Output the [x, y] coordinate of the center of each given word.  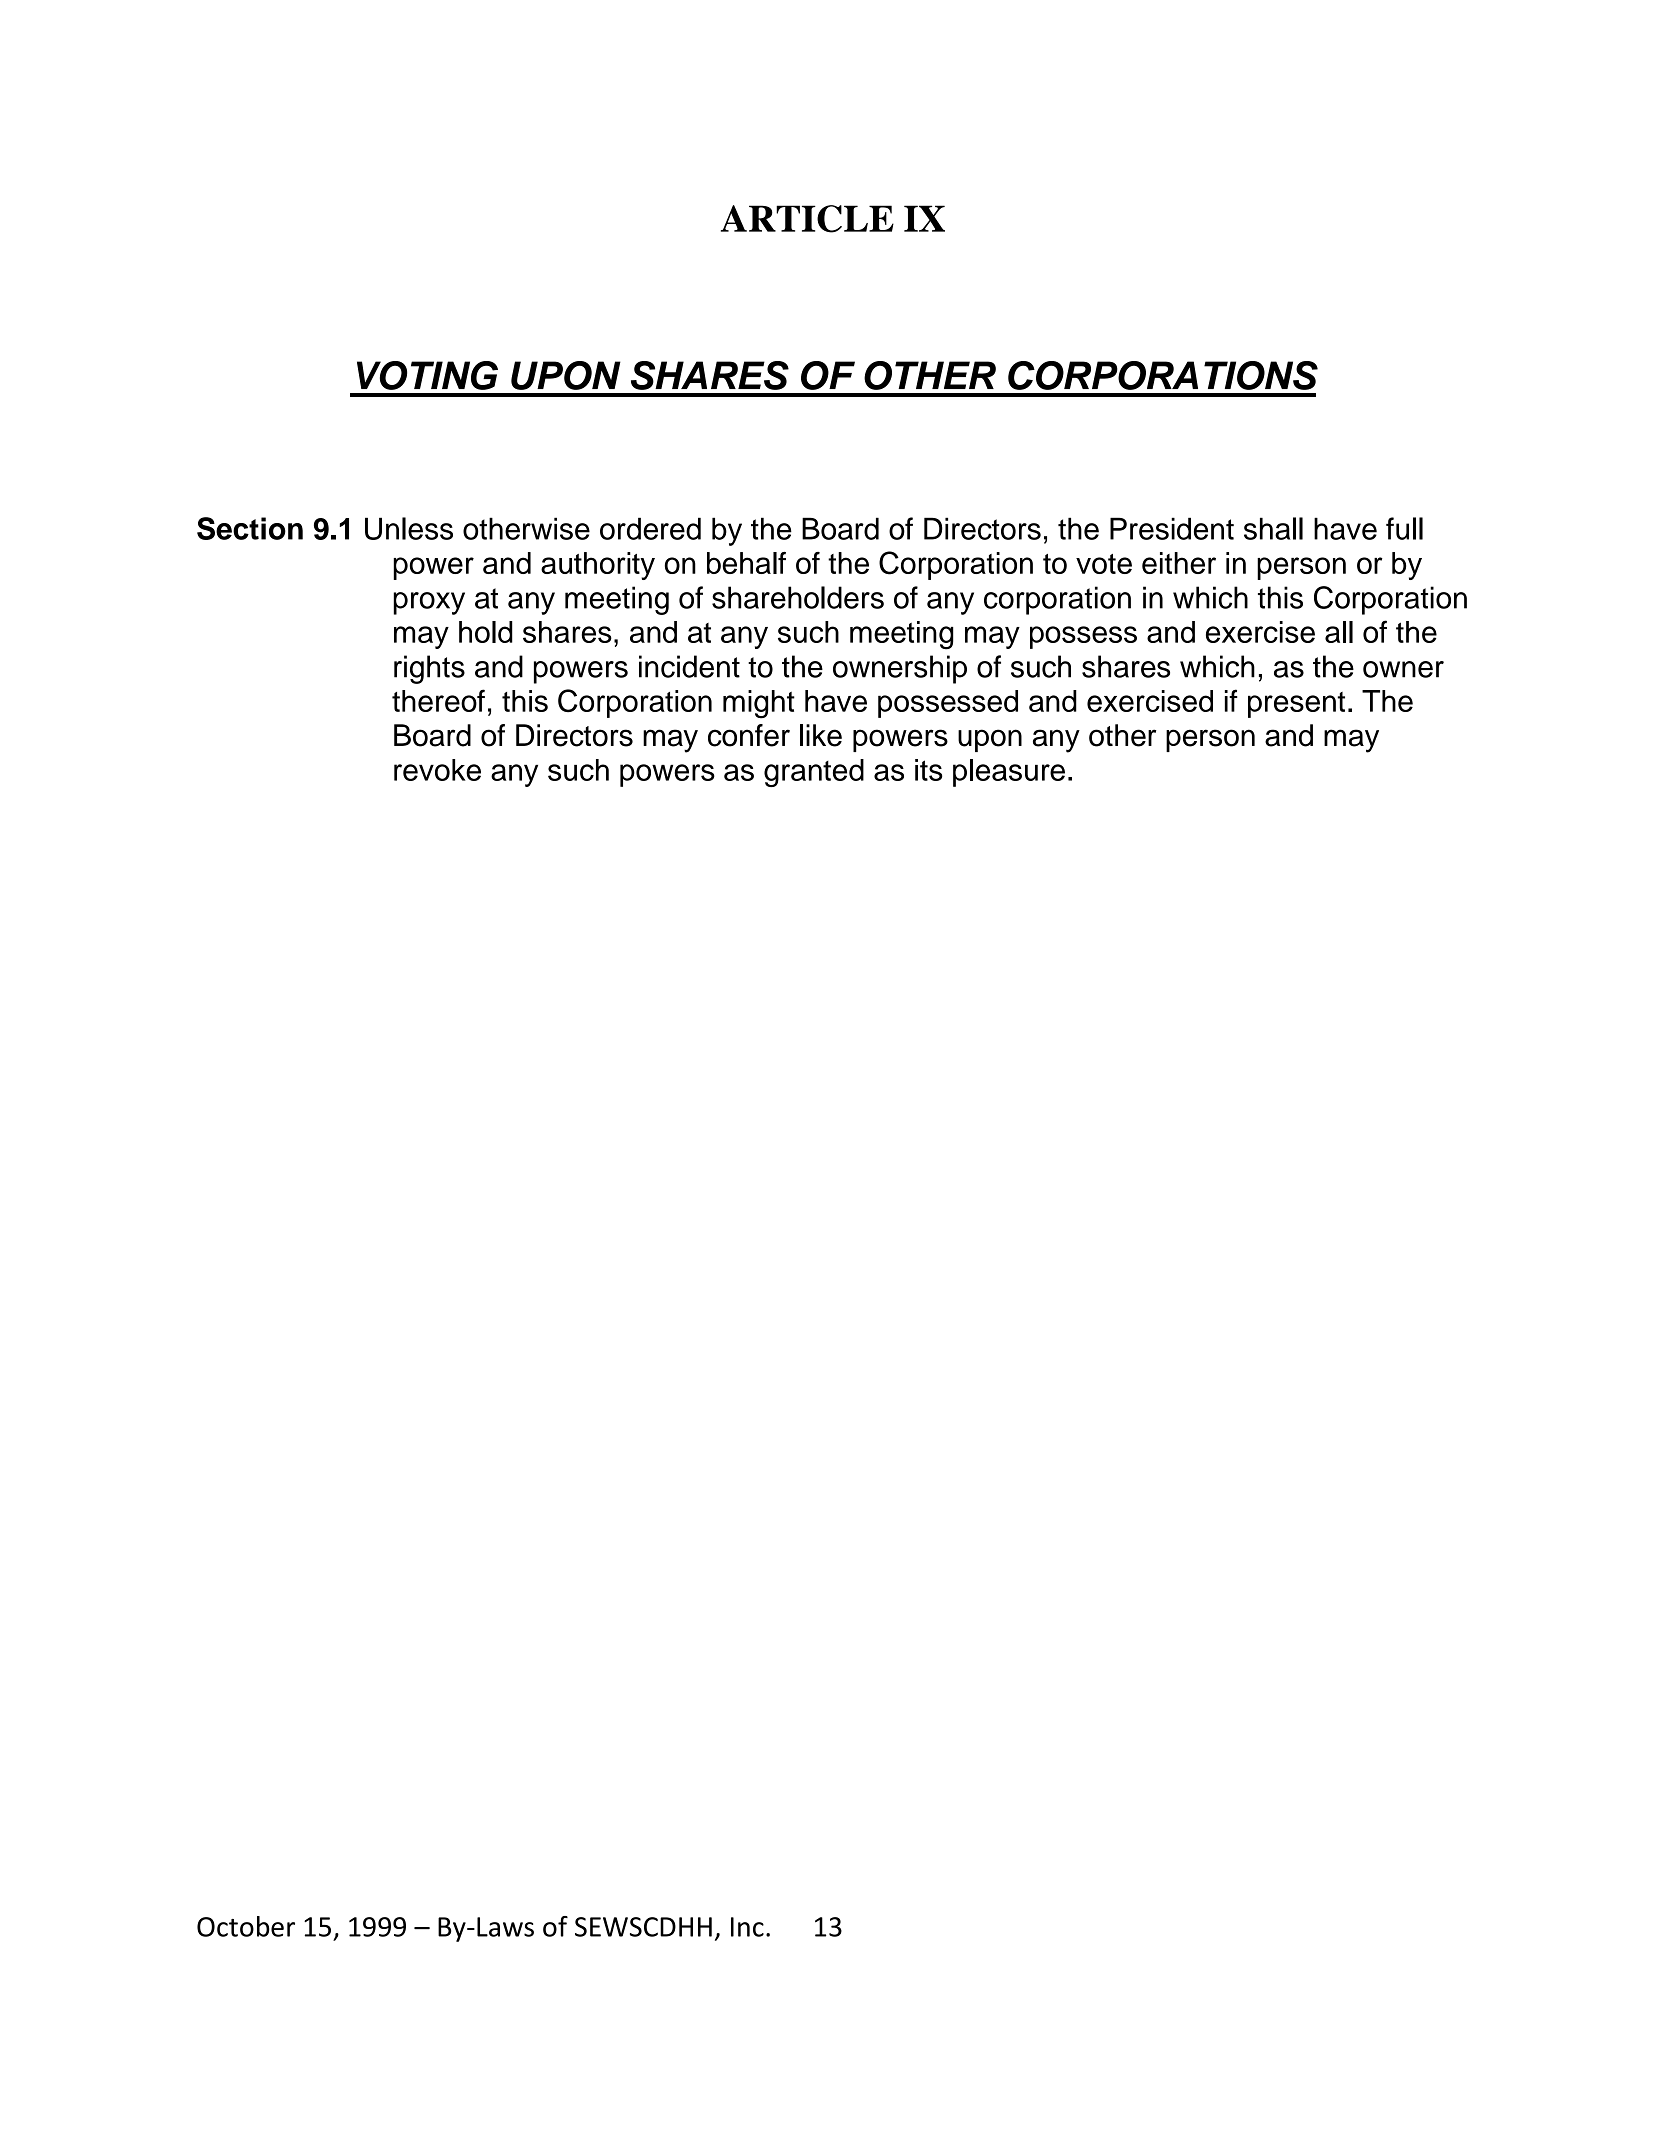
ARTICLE [807, 219]
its [929, 770]
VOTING [427, 375]
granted [814, 773]
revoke [437, 770]
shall [1273, 528]
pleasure [1009, 773]
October [246, 1926]
